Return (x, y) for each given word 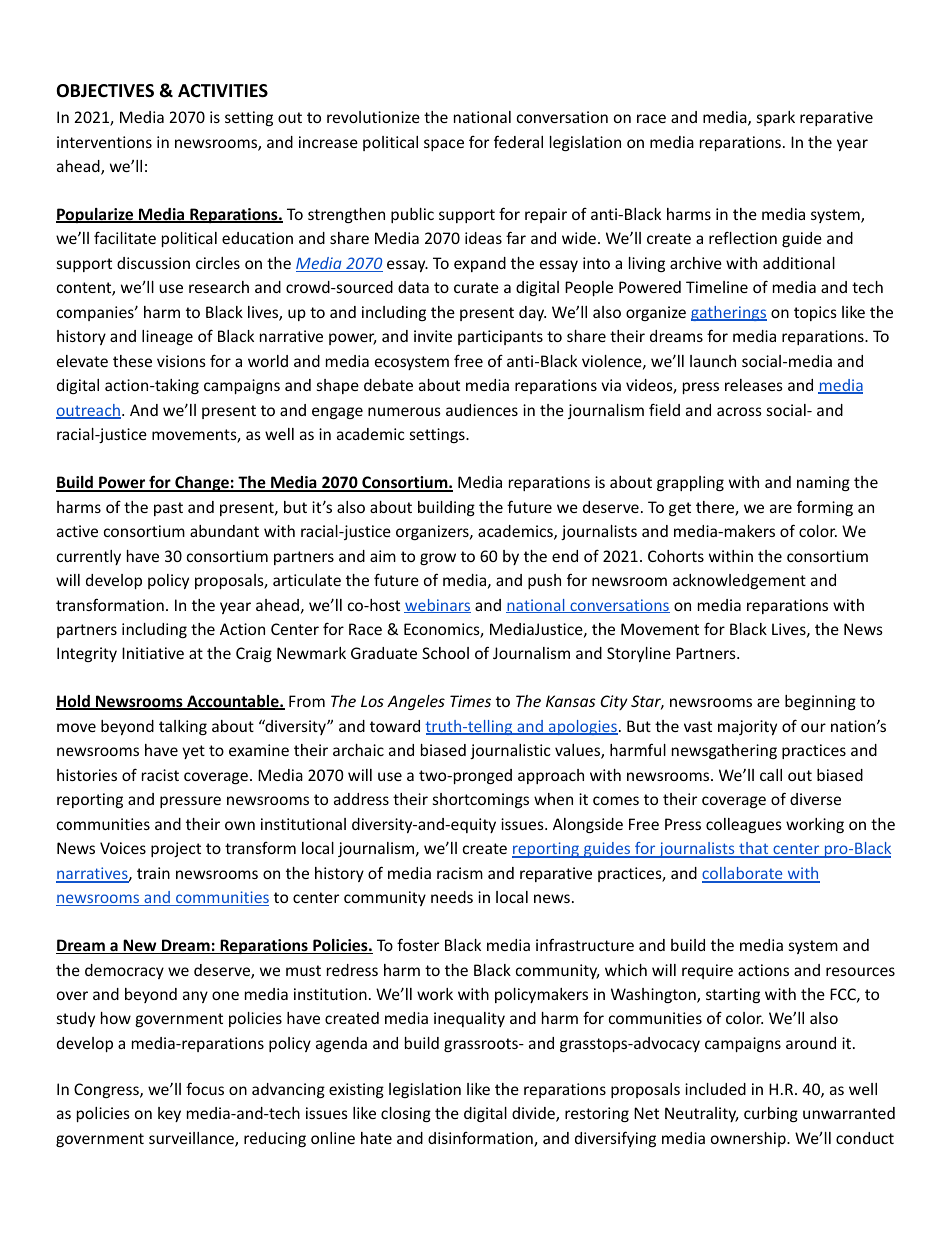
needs (452, 897)
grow (438, 559)
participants (500, 337)
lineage (167, 337)
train (153, 873)
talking (183, 727)
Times (470, 701)
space (444, 145)
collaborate (743, 874)
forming (825, 508)
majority (747, 727)
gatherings (729, 313)
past (168, 509)
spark (776, 118)
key (169, 1114)
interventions (104, 142)
